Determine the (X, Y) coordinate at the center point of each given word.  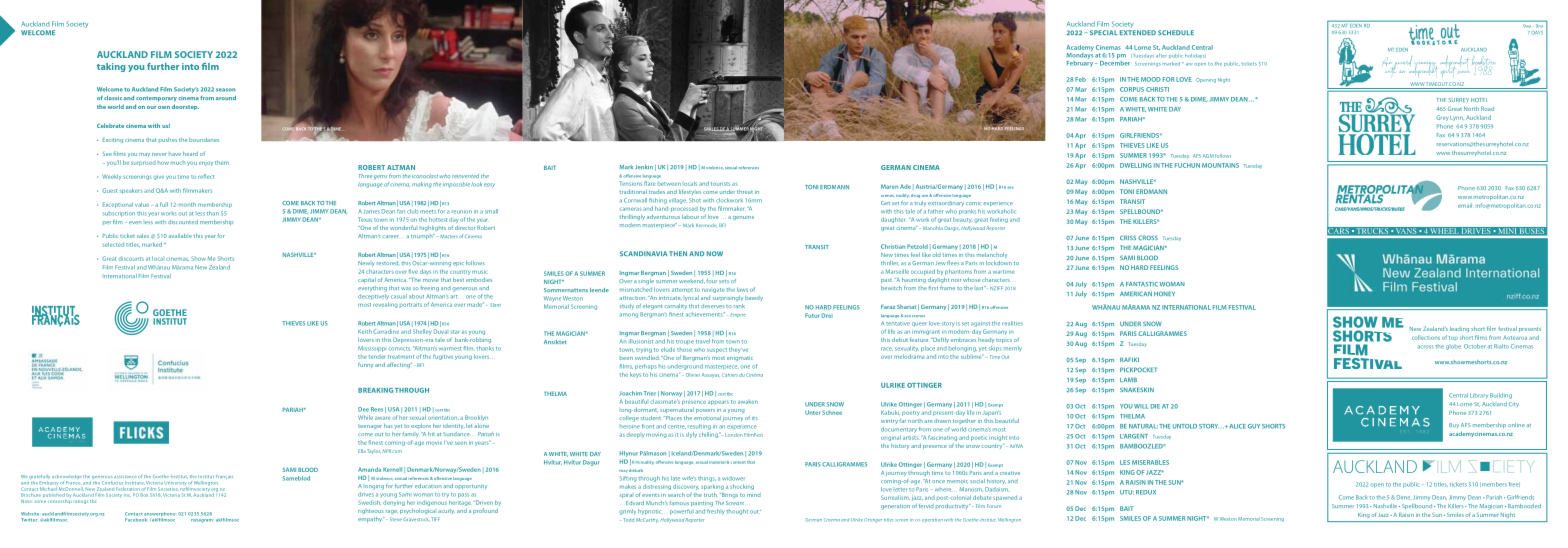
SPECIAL (1102, 32)
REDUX (1146, 492)
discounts (131, 259)
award (1403, 63)
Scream (735, 503)
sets (724, 281)
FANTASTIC (1142, 284)
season (226, 90)
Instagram (202, 521)
